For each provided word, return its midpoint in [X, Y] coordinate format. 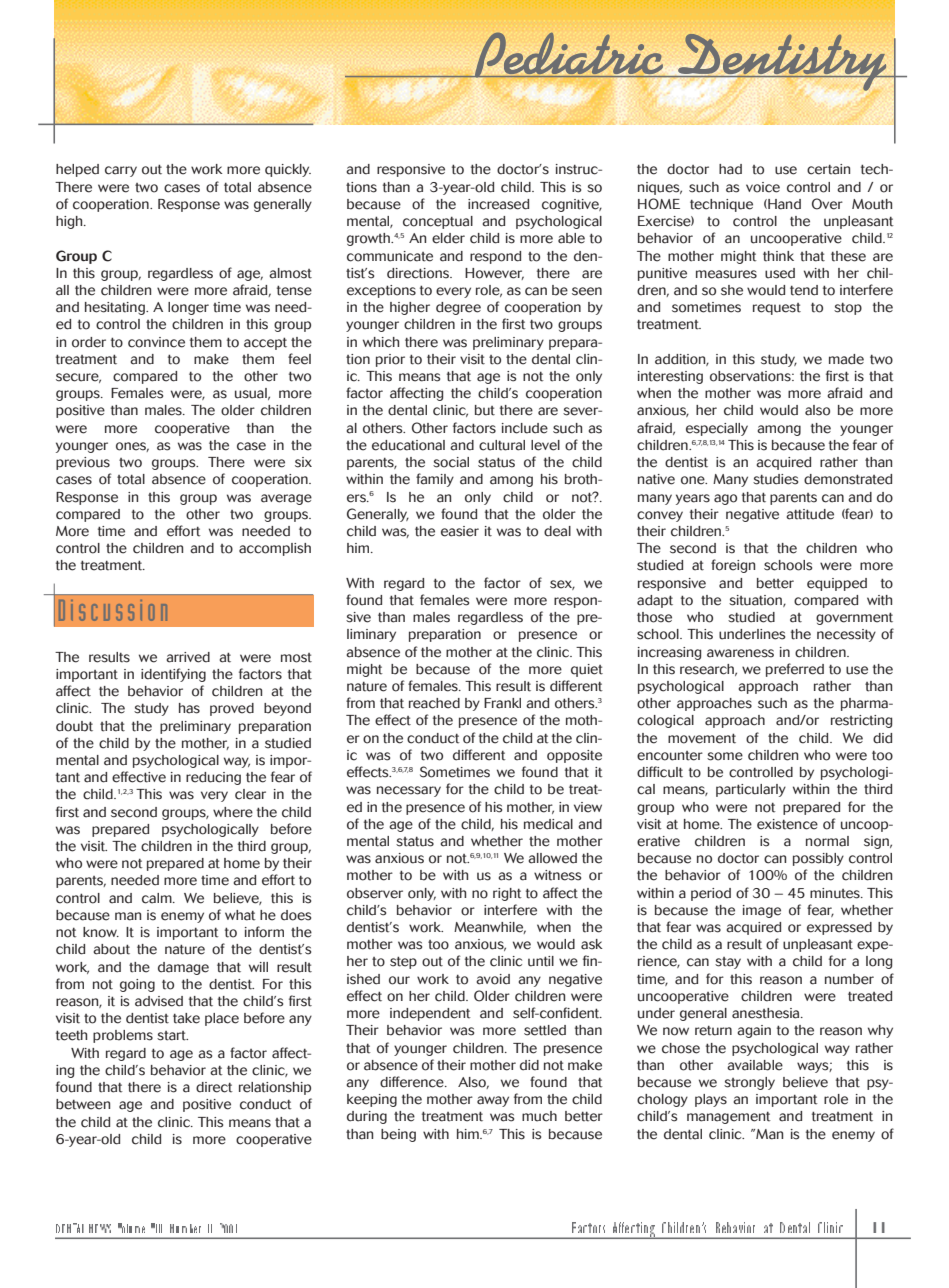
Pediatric [569, 55]
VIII [156, 1228]
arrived [188, 657]
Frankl [502, 703]
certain [828, 169]
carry [121, 171]
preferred [795, 670]
